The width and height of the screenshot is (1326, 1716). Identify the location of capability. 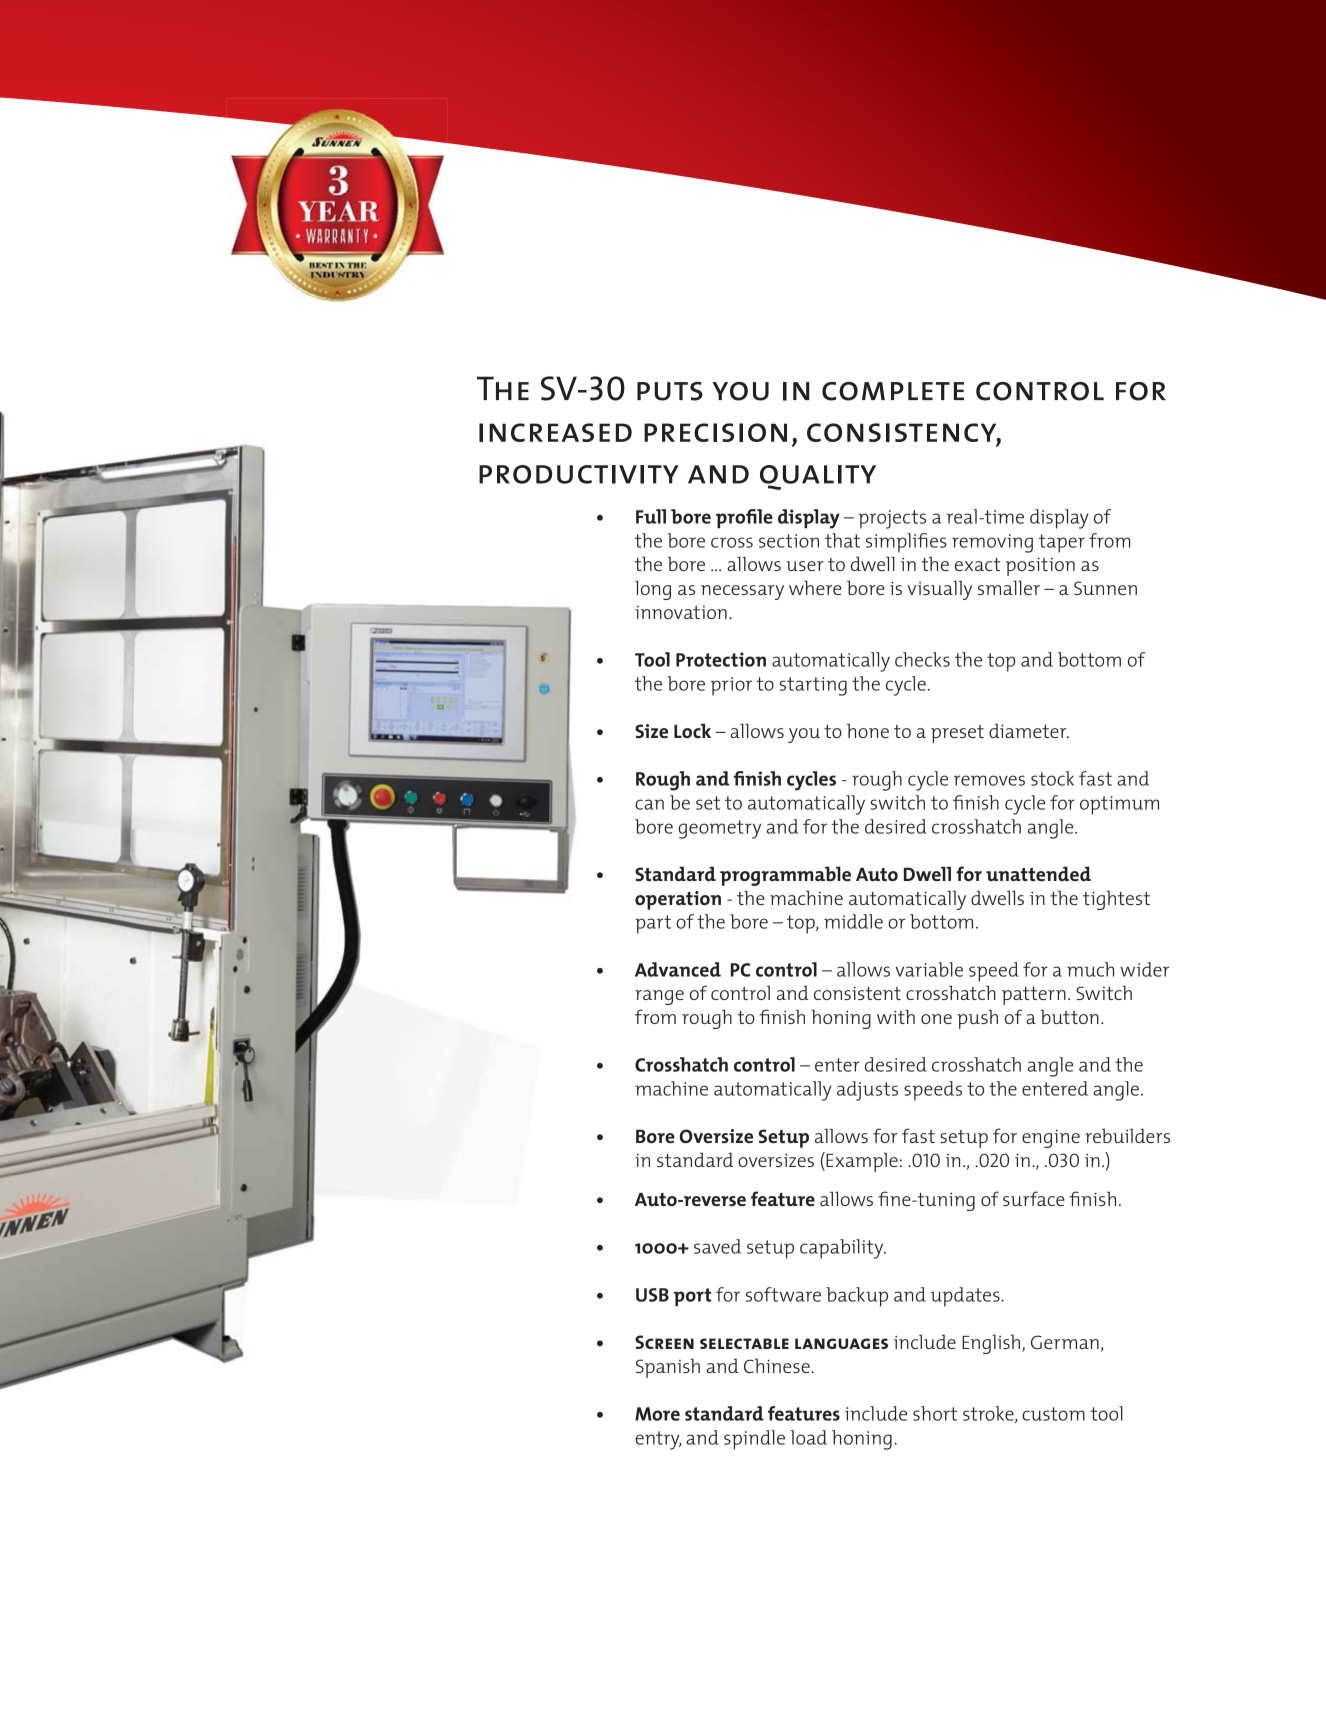
(843, 1249).
